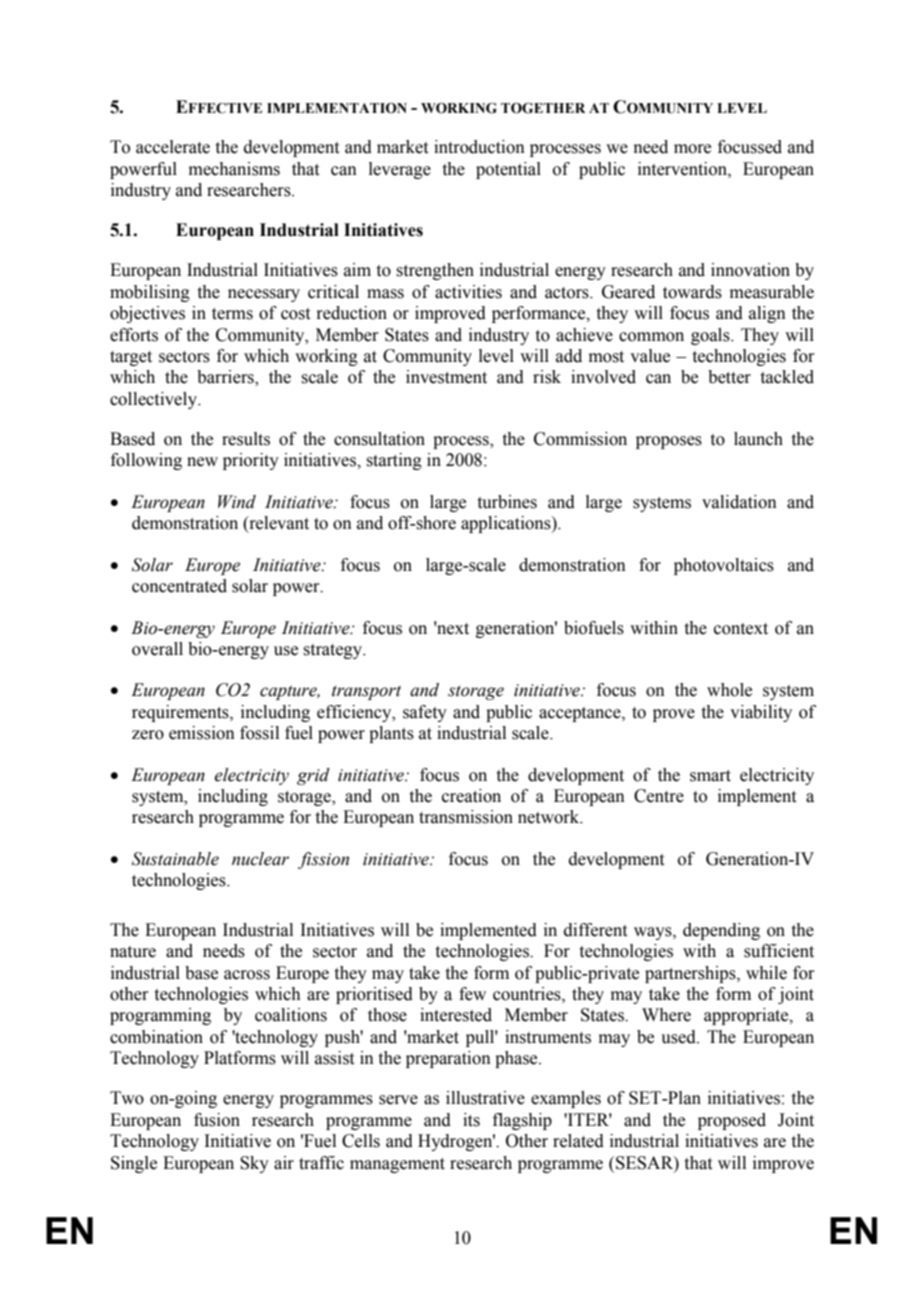 The height and width of the document is (1308, 924). I want to click on fusion, so click(217, 1120).
